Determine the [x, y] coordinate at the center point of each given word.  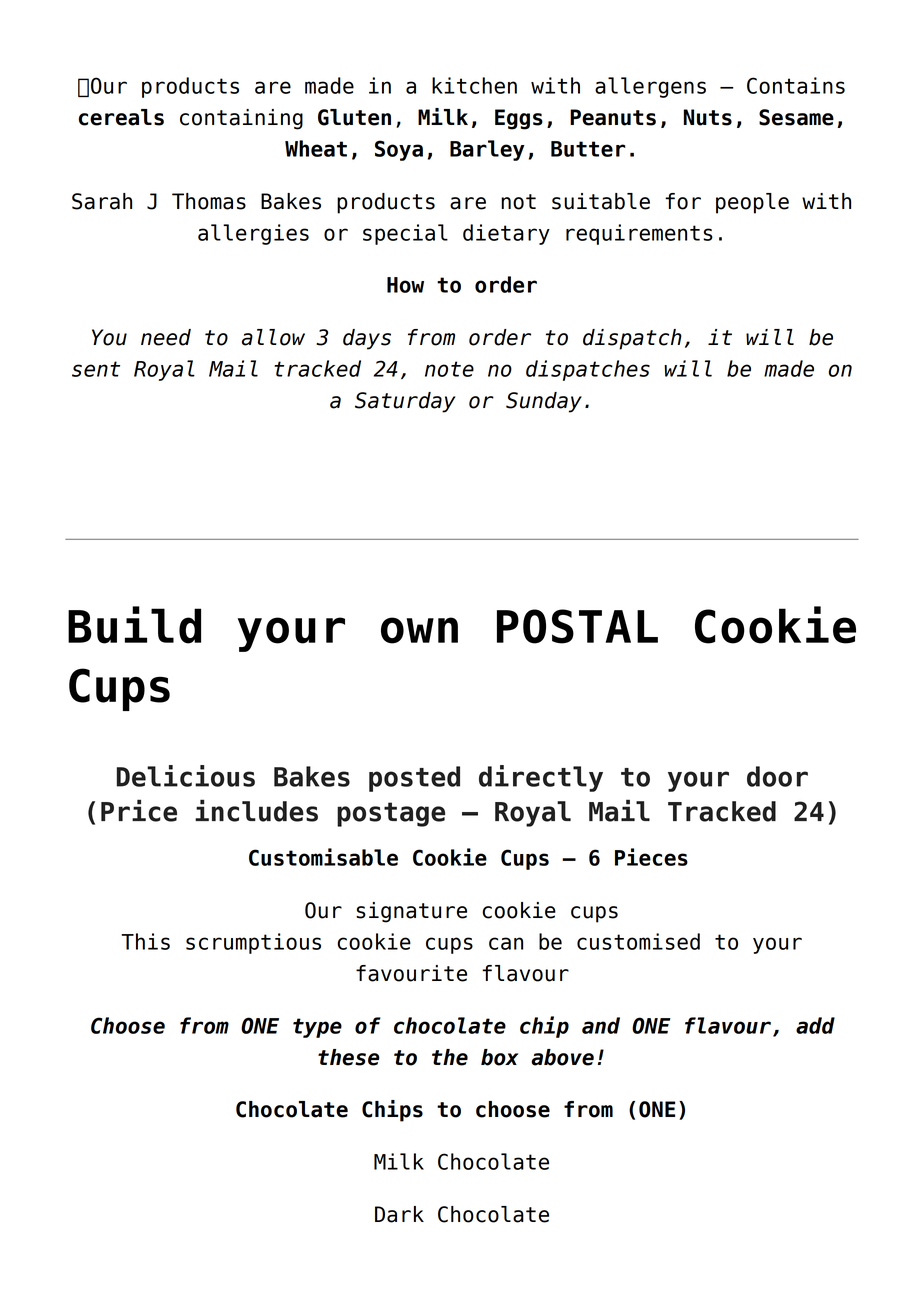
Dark [399, 1214]
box [499, 1057]
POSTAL [577, 626]
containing [241, 119]
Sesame [796, 117]
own [419, 630]
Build [134, 625]
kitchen [474, 85]
